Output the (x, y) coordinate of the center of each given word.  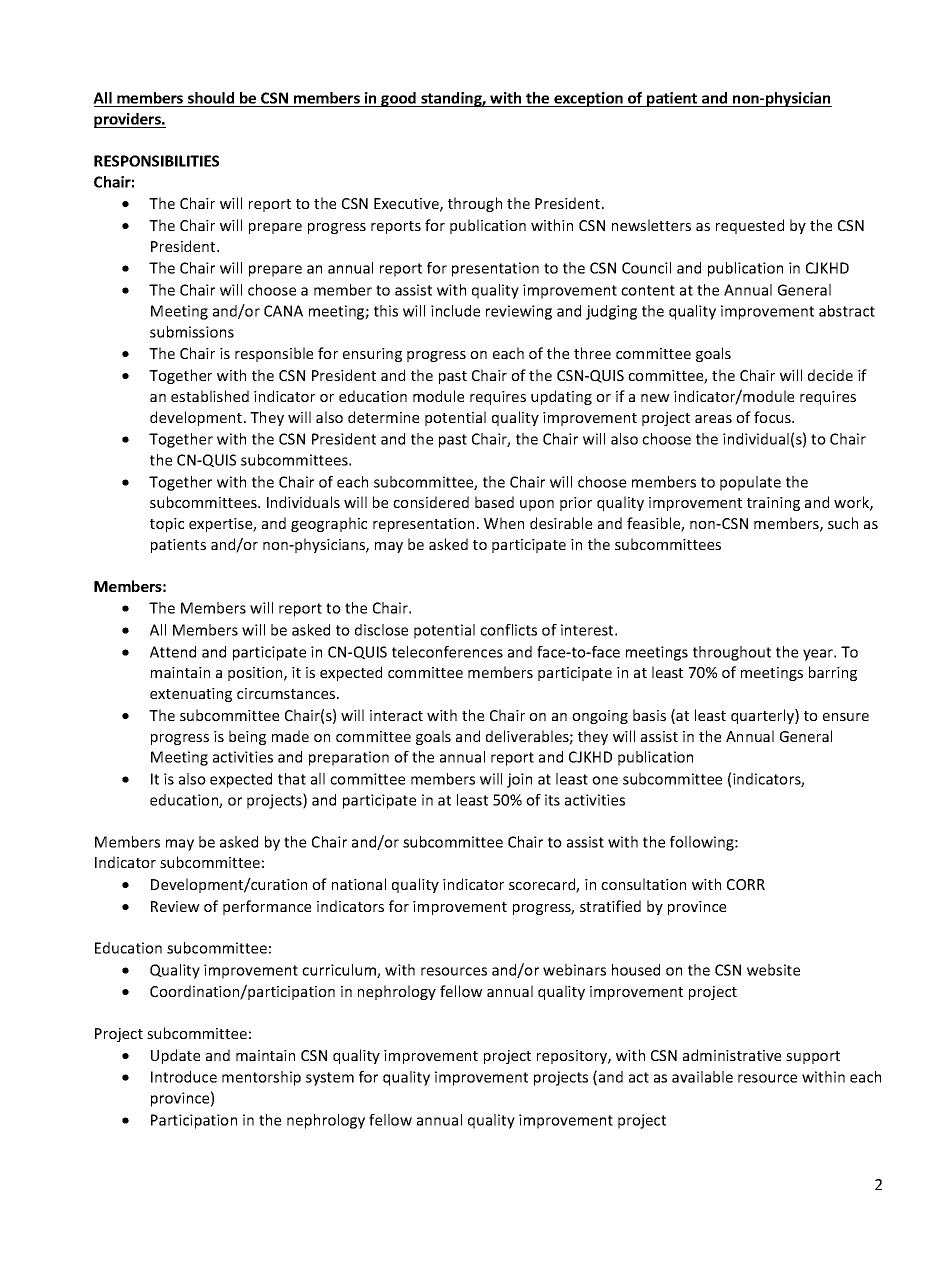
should (211, 99)
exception (588, 99)
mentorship (261, 1078)
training (773, 504)
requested (750, 226)
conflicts (508, 630)
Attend (173, 652)
